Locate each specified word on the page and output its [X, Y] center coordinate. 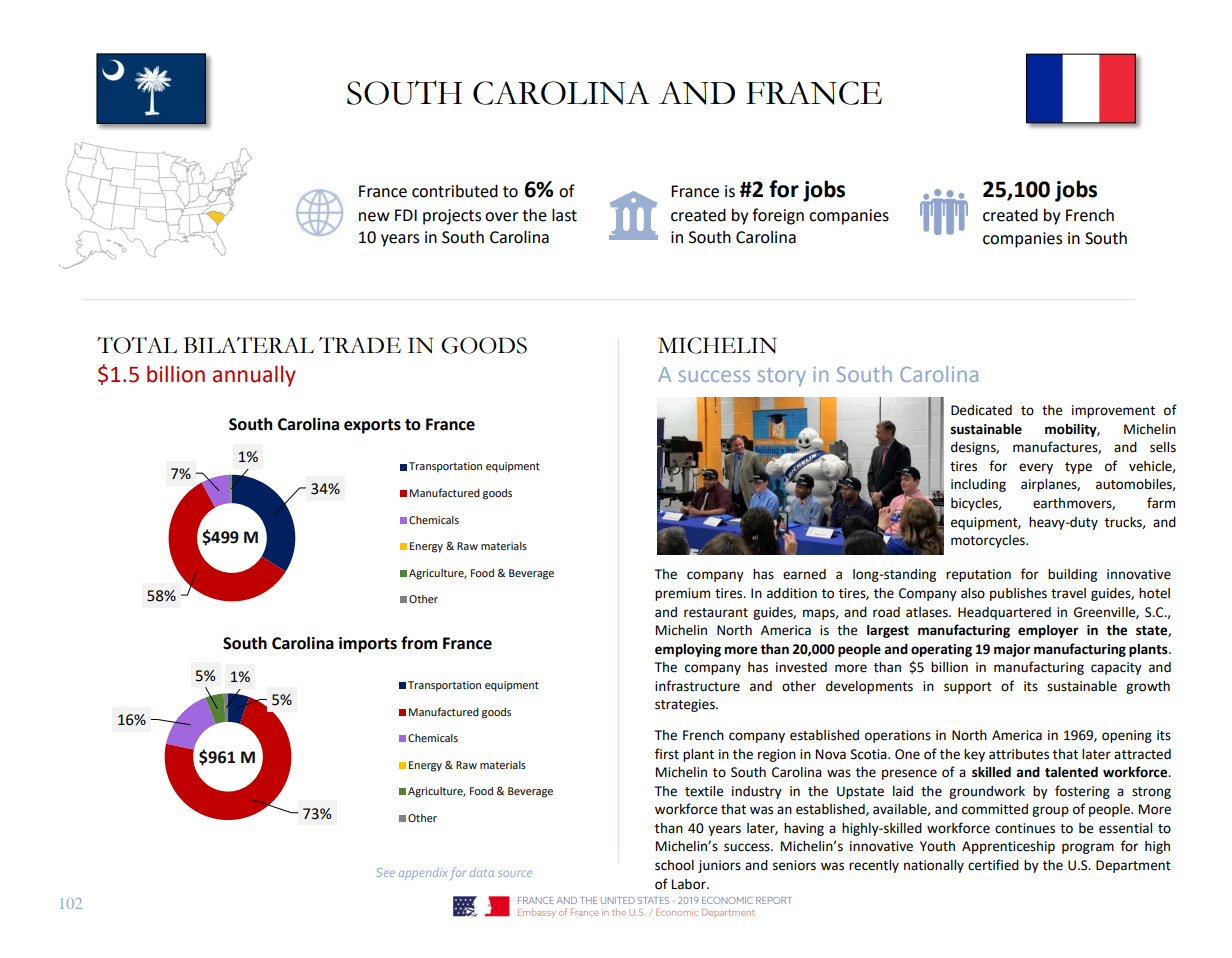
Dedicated [981, 410]
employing [688, 650]
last [564, 215]
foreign [778, 216]
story [782, 377]
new [374, 217]
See [385, 872]
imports [368, 645]
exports [372, 426]
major [1012, 650]
